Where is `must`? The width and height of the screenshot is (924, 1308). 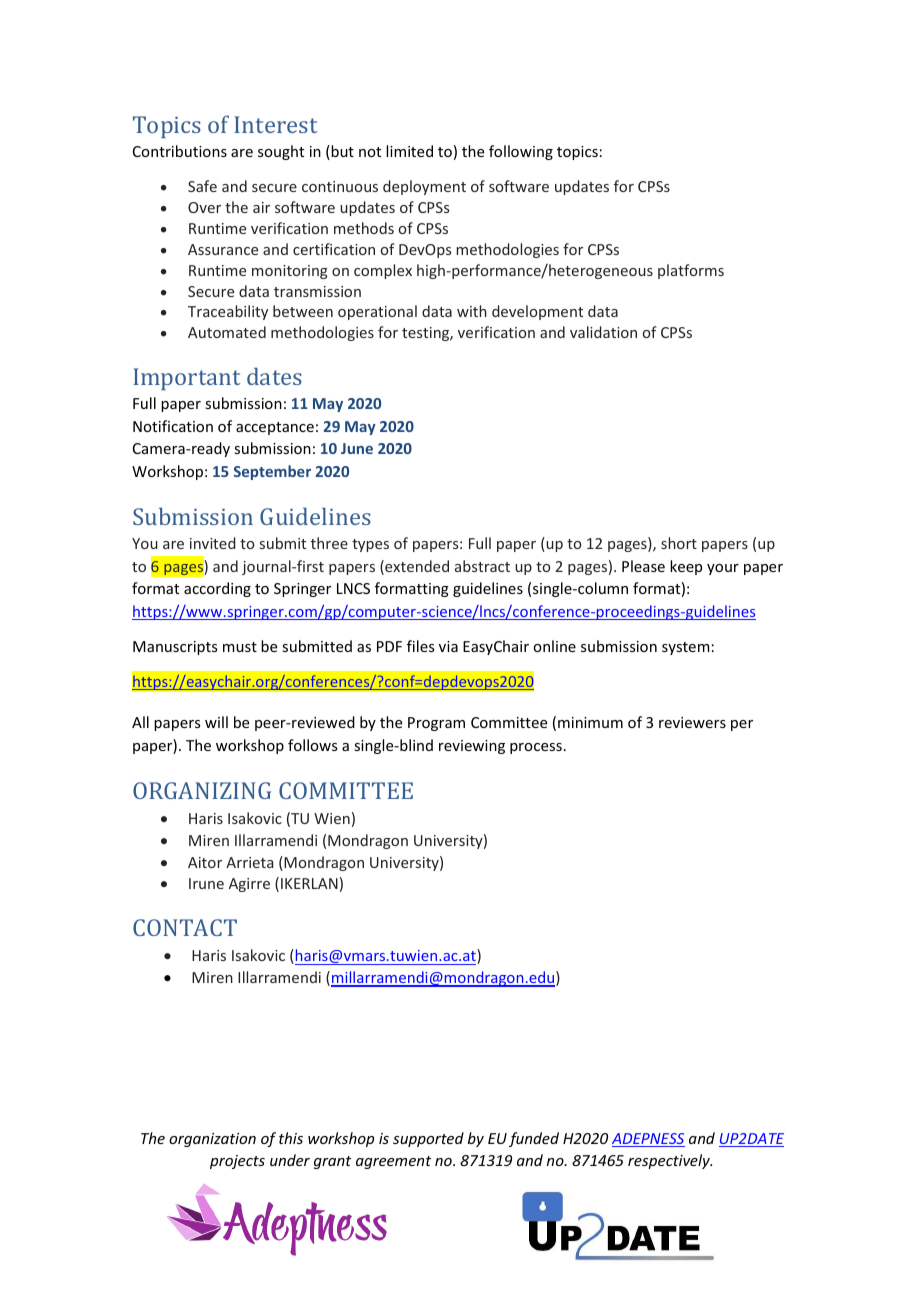 must is located at coordinates (240, 647).
